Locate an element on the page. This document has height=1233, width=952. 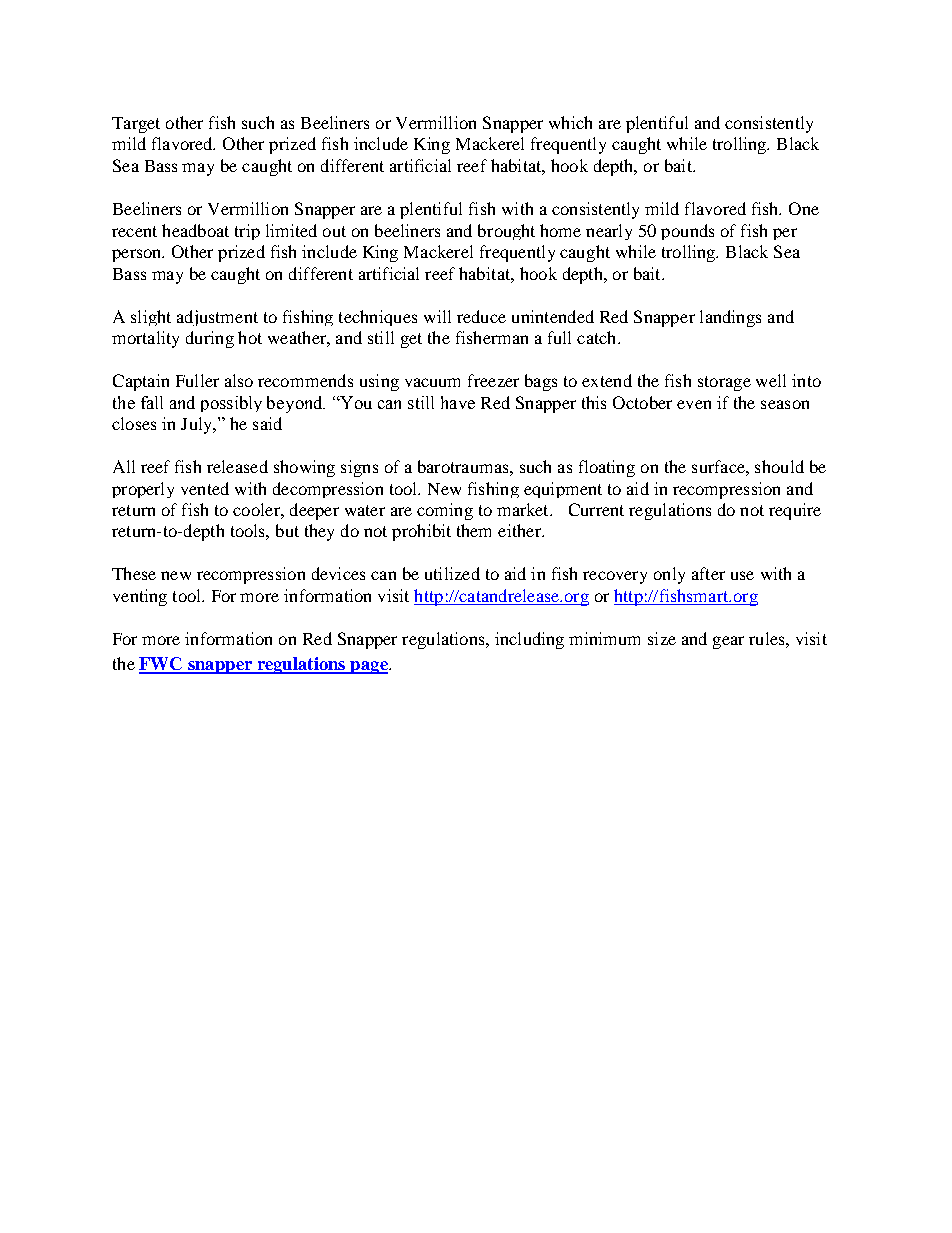
reduce is located at coordinates (481, 316).
